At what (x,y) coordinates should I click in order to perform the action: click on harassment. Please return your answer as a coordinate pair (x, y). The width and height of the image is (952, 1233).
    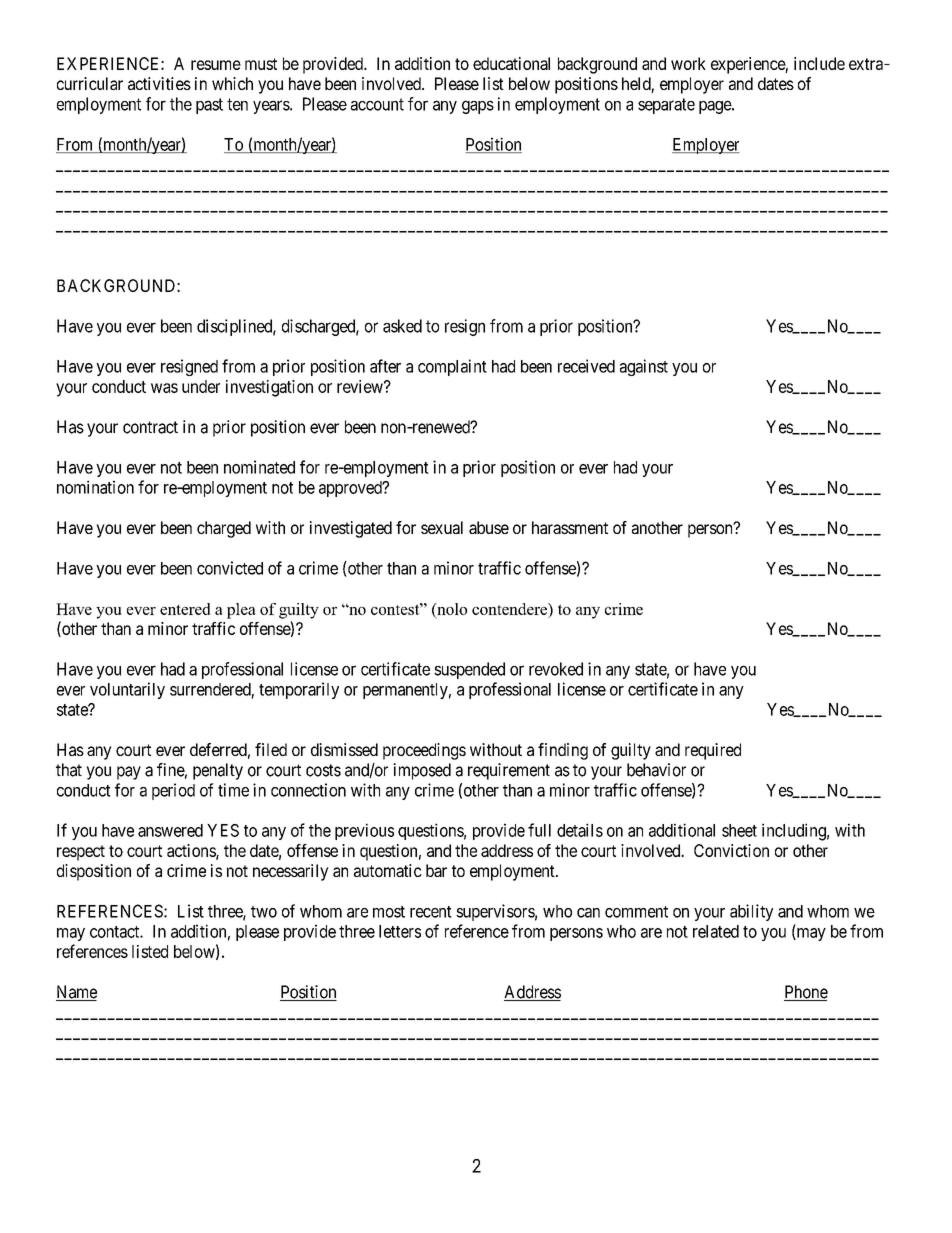
    Looking at the image, I should click on (570, 527).
